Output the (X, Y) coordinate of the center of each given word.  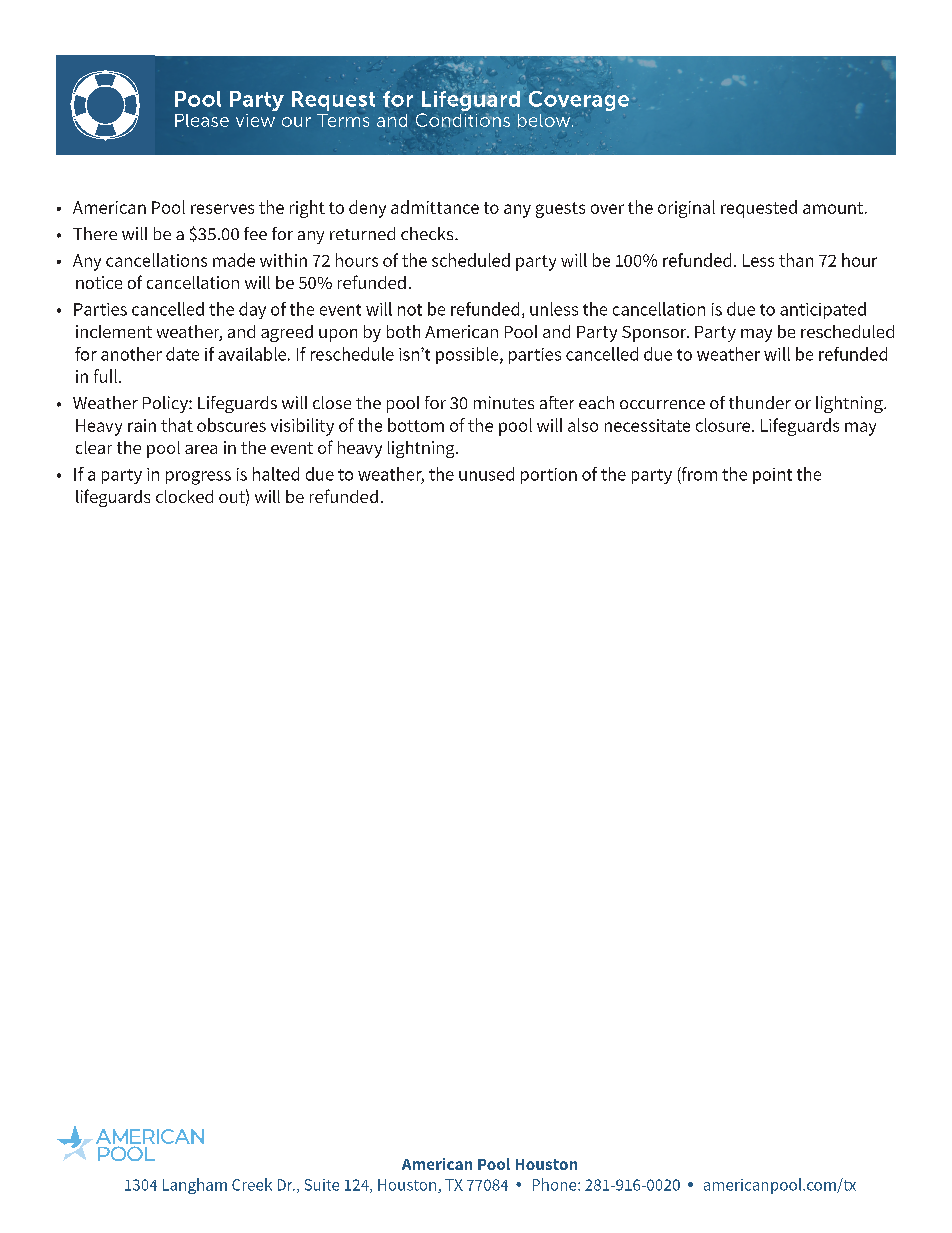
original (686, 209)
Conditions (463, 120)
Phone (556, 1184)
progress (198, 478)
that (177, 425)
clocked (184, 496)
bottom (416, 425)
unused (486, 474)
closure (724, 425)
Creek (252, 1184)
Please (202, 120)
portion (549, 476)
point (772, 476)
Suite (322, 1185)
